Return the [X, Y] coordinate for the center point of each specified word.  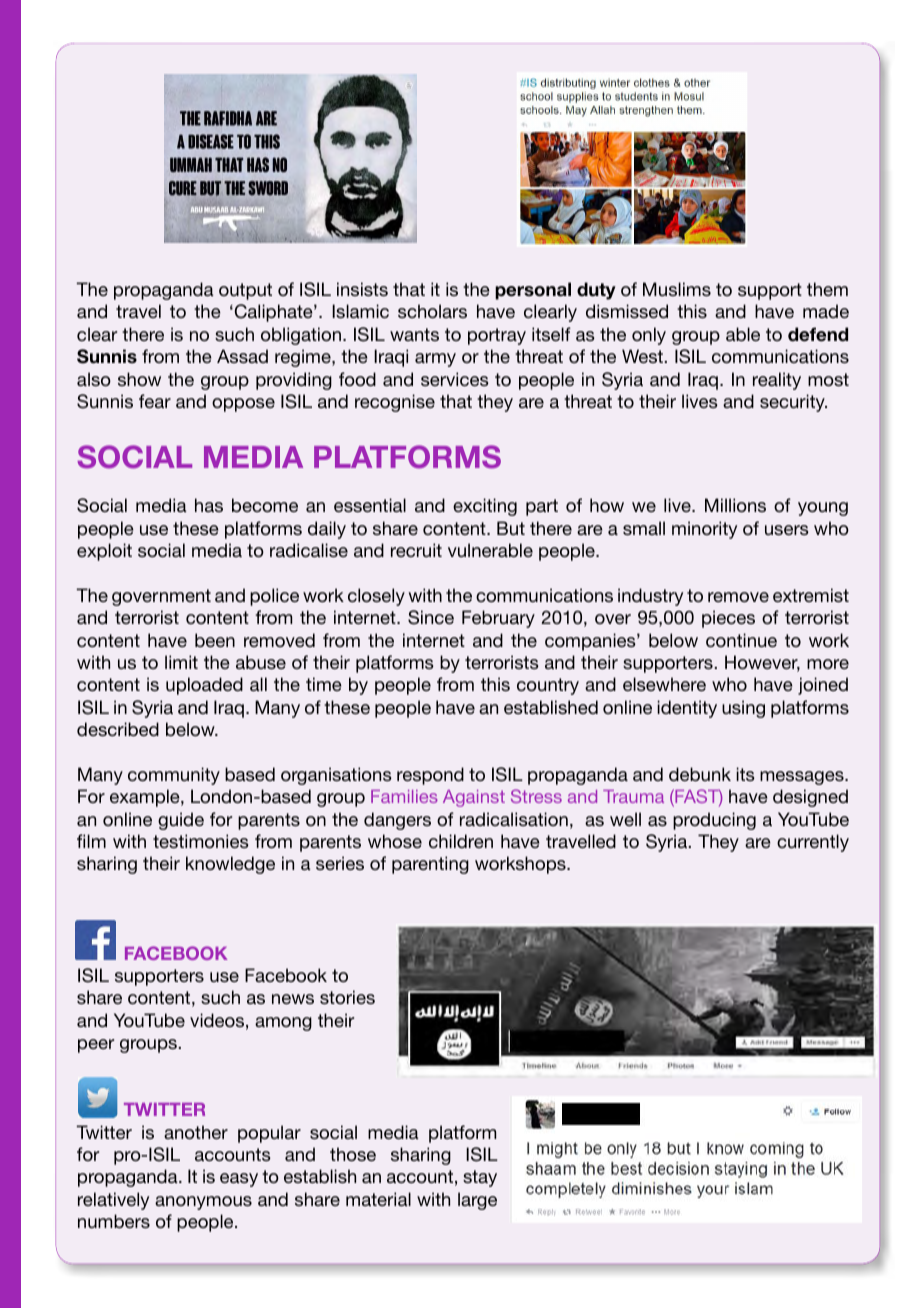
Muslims [677, 289]
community [174, 776]
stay [480, 1178]
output [245, 291]
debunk [700, 774]
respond [430, 776]
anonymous [203, 1203]
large [477, 1201]
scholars [432, 311]
